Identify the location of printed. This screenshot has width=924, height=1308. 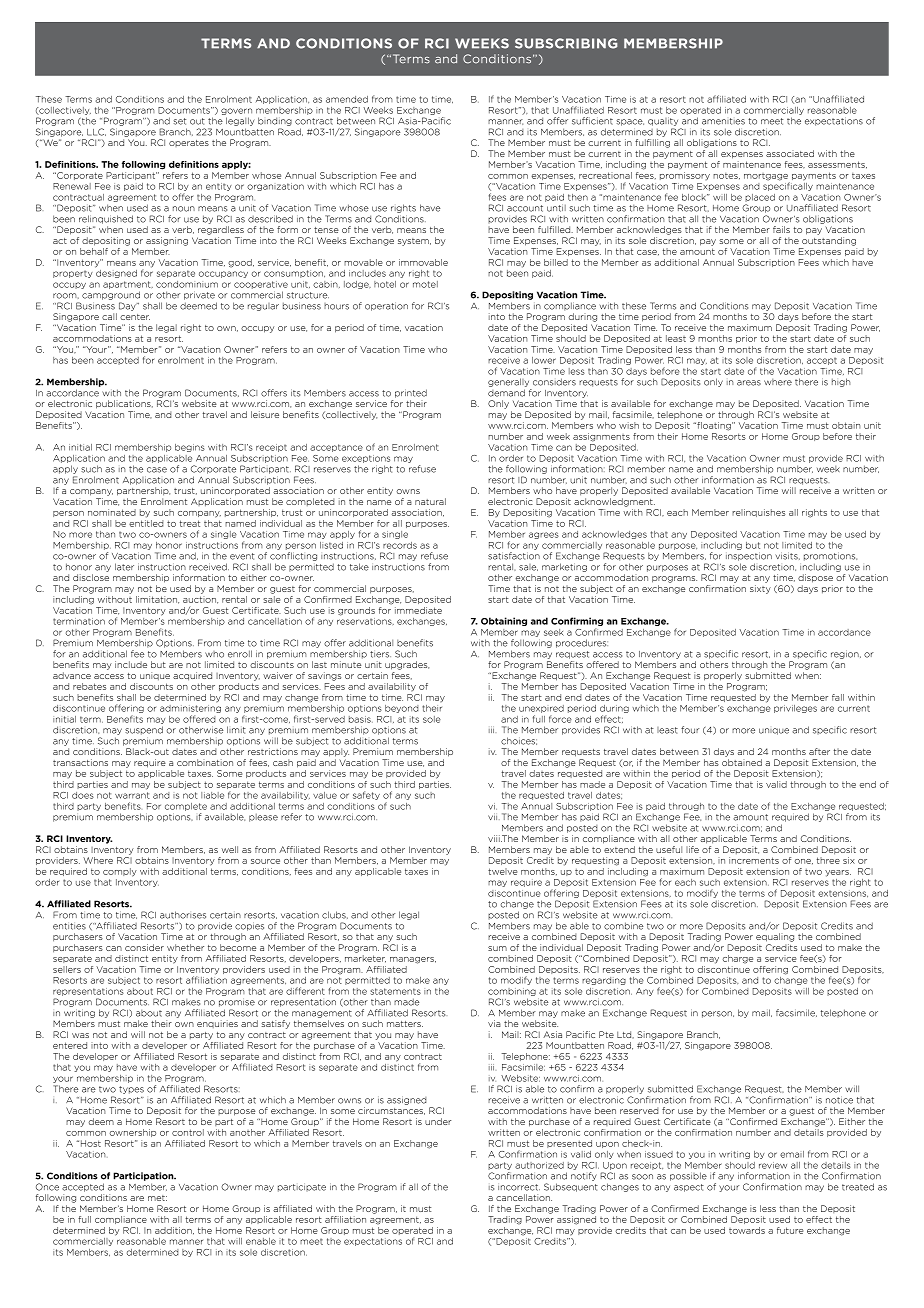
(411, 393).
